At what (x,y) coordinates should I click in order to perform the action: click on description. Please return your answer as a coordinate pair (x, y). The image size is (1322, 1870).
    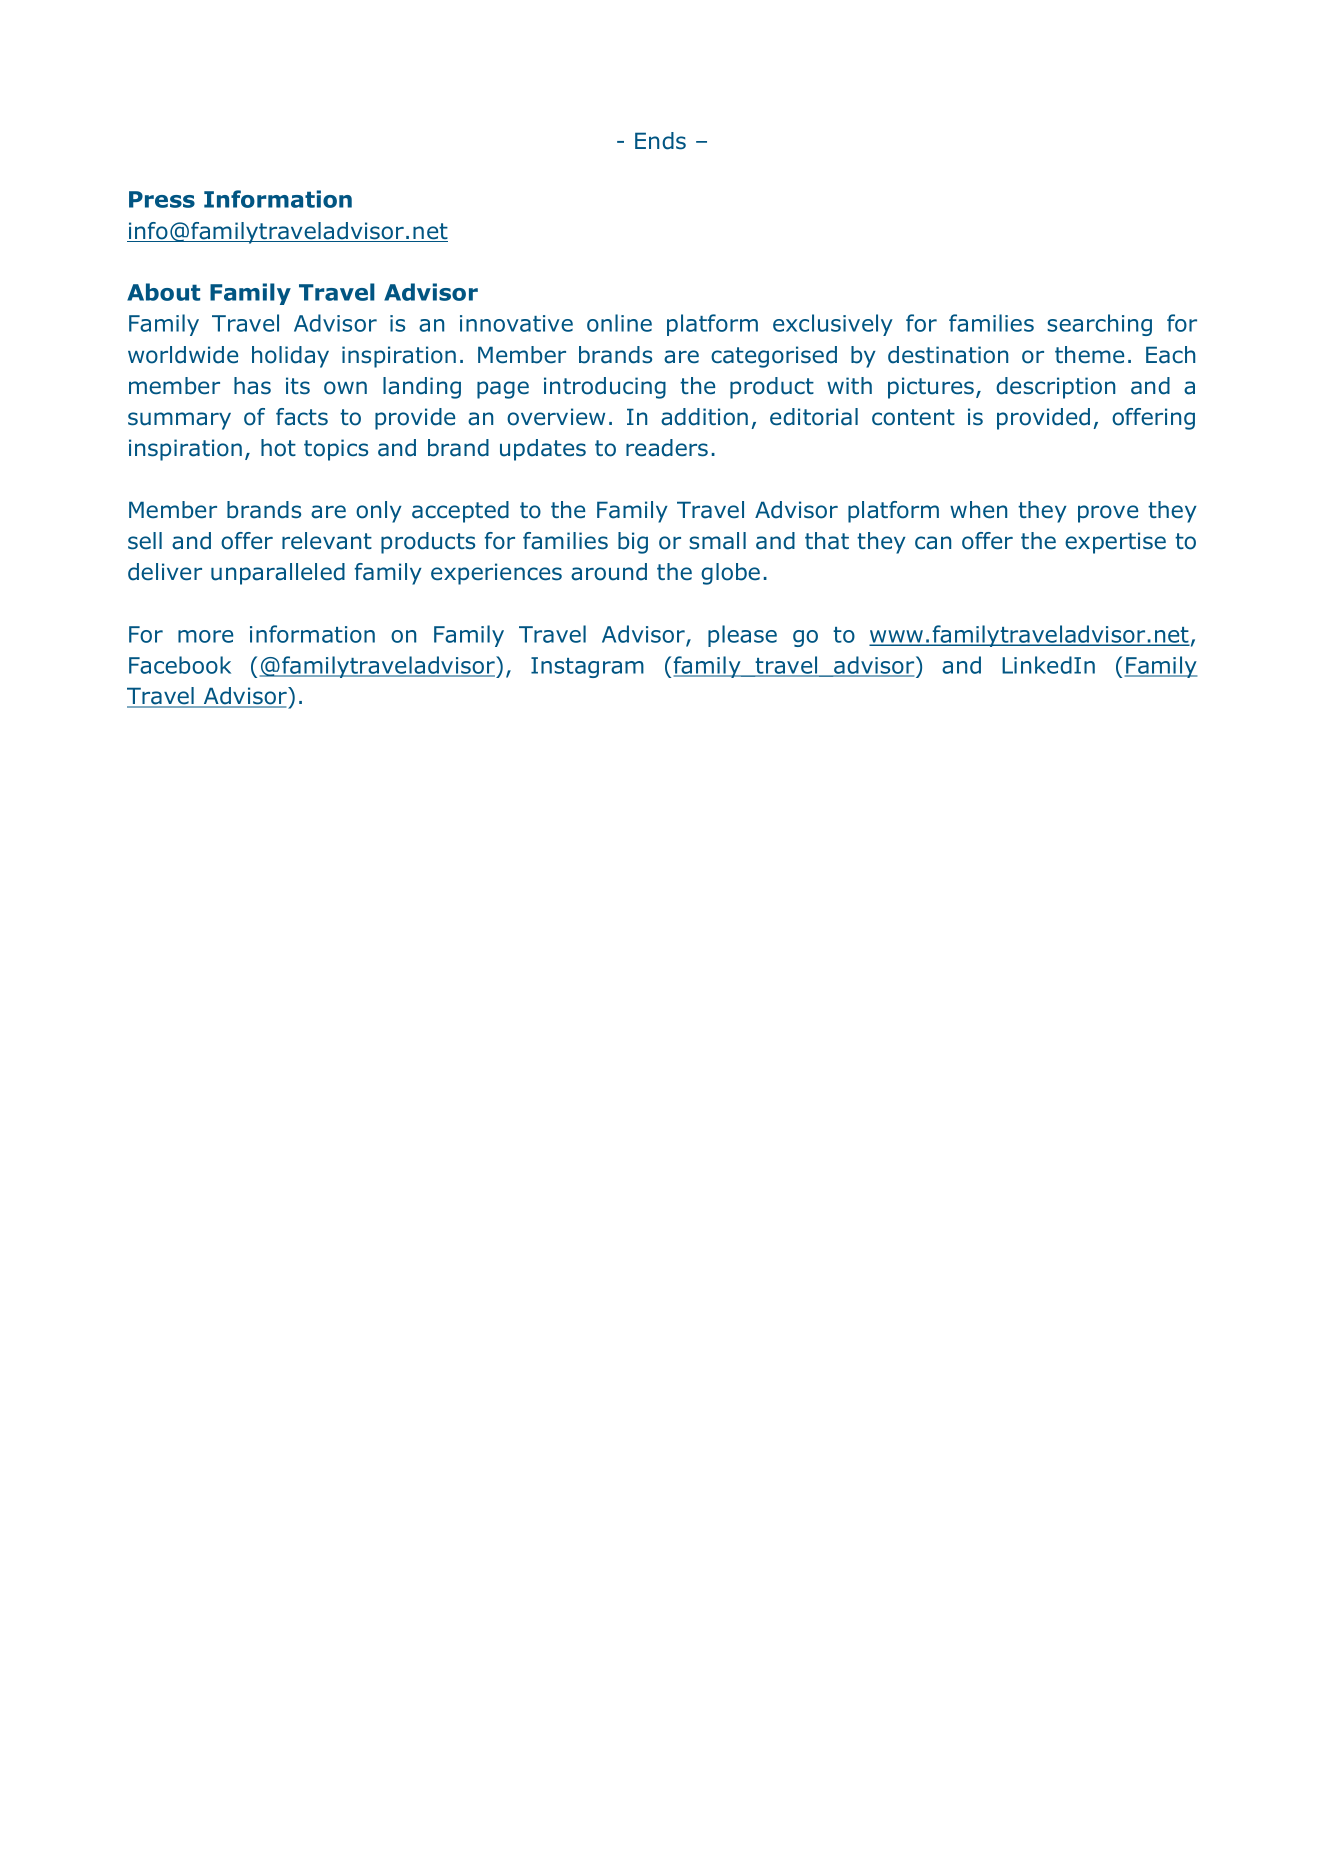
    Looking at the image, I should click on (1055, 388).
